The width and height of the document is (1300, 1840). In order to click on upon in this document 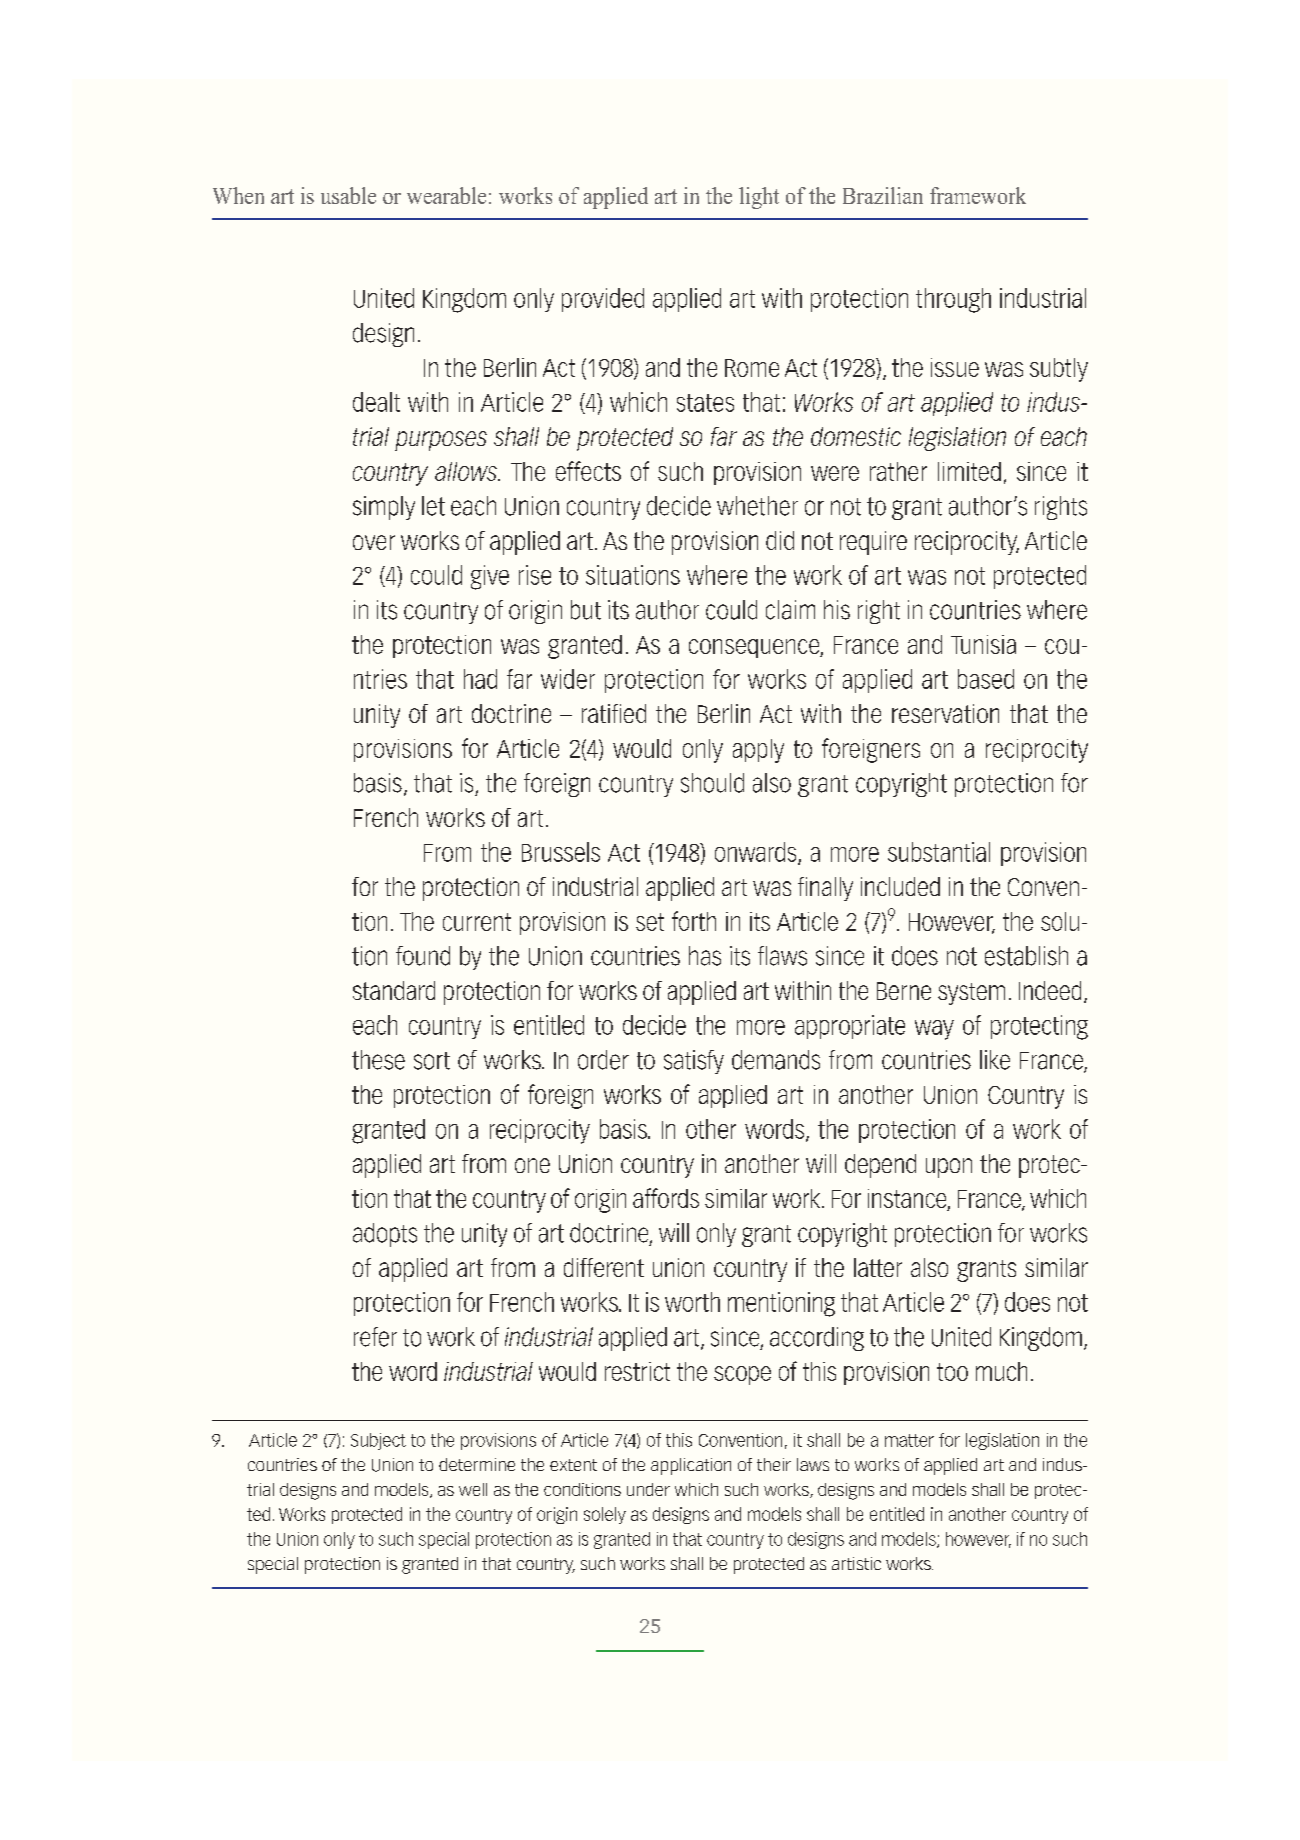, I will do `click(949, 1168)`.
